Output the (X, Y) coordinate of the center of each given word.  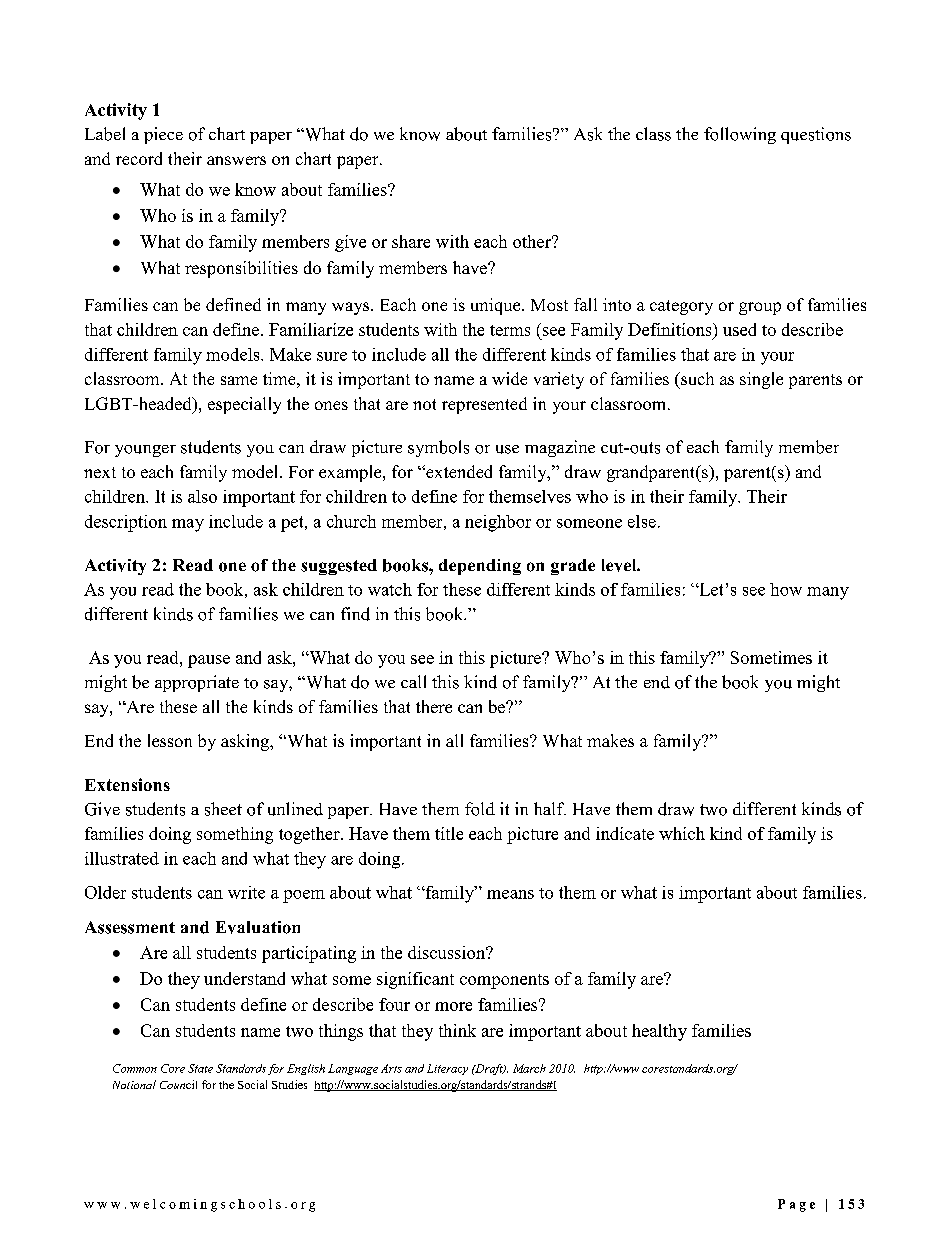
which (682, 833)
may (188, 525)
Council (178, 1084)
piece (163, 135)
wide (509, 378)
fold (480, 809)
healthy (659, 1032)
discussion (448, 952)
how (786, 589)
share (411, 241)
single (761, 380)
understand (244, 978)
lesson (170, 740)
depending (480, 567)
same (239, 380)
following (740, 135)
